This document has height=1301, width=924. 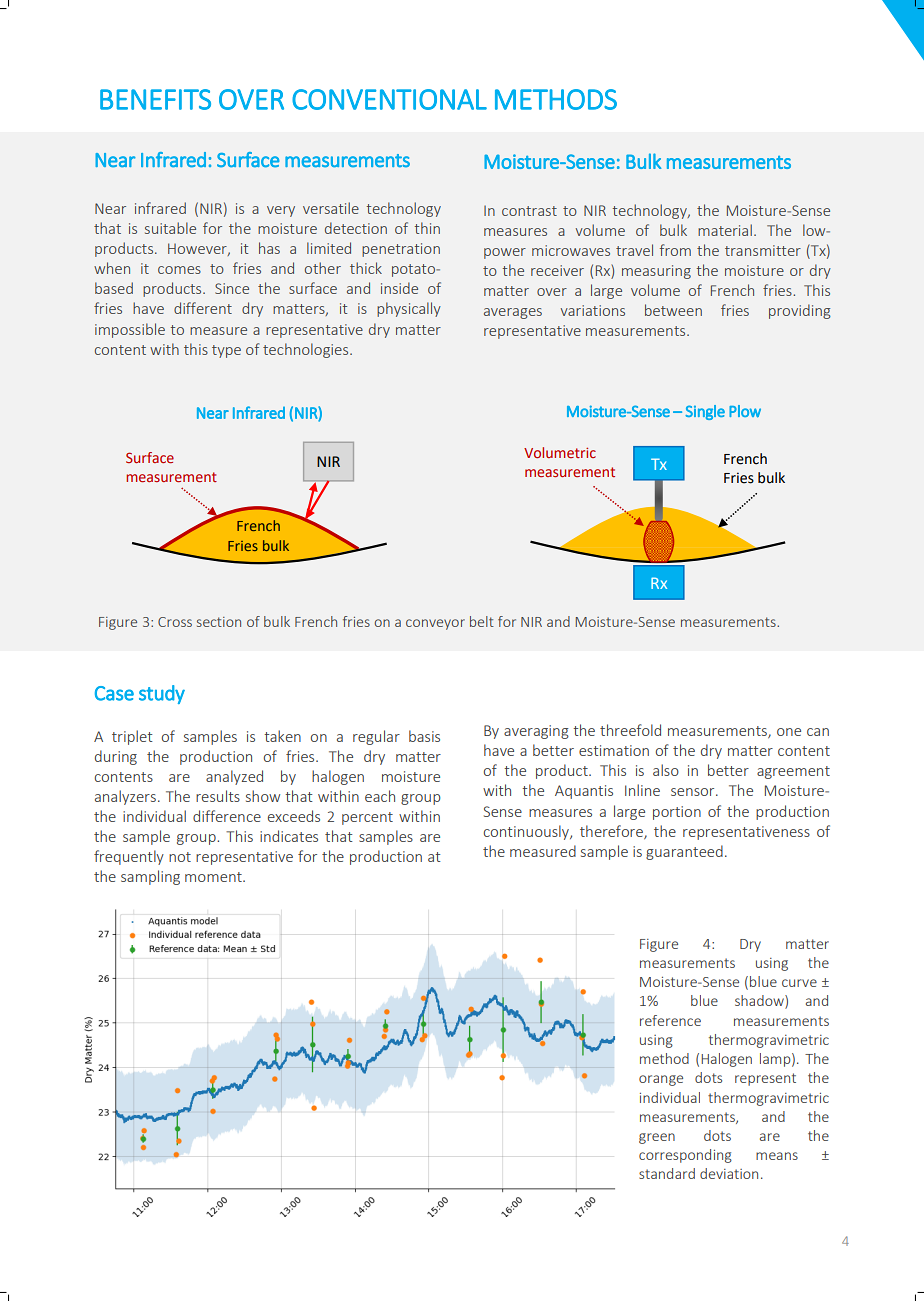 What do you see at coordinates (673, 310) in the document?
I see `between` at bounding box center [673, 310].
